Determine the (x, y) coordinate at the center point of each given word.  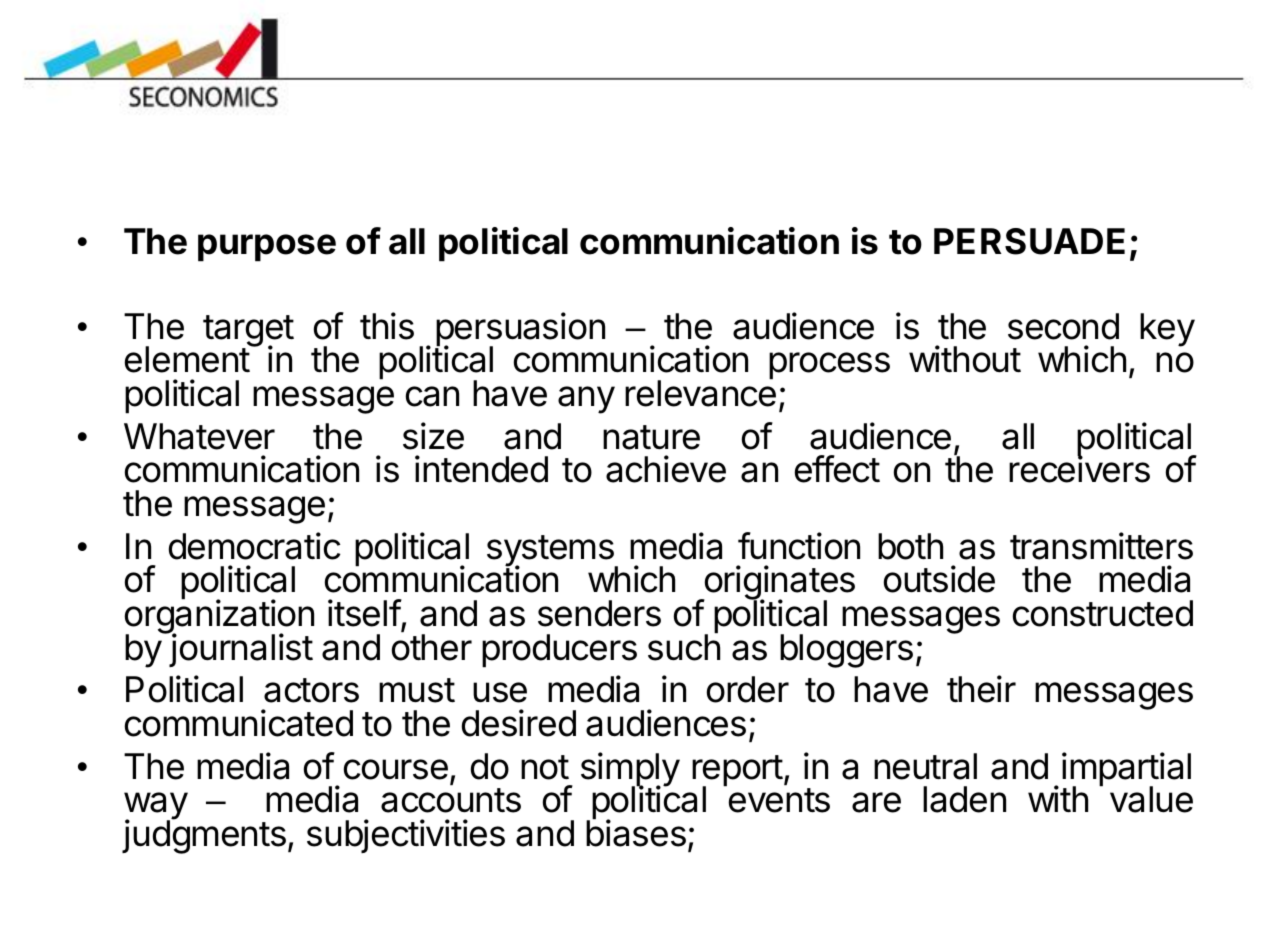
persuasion (520, 330)
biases (636, 833)
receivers (1079, 469)
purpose (267, 248)
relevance (700, 393)
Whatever (199, 436)
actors (311, 690)
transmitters (1101, 546)
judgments (204, 836)
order (748, 689)
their (981, 689)
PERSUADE (1029, 241)
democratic (254, 546)
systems (551, 552)
